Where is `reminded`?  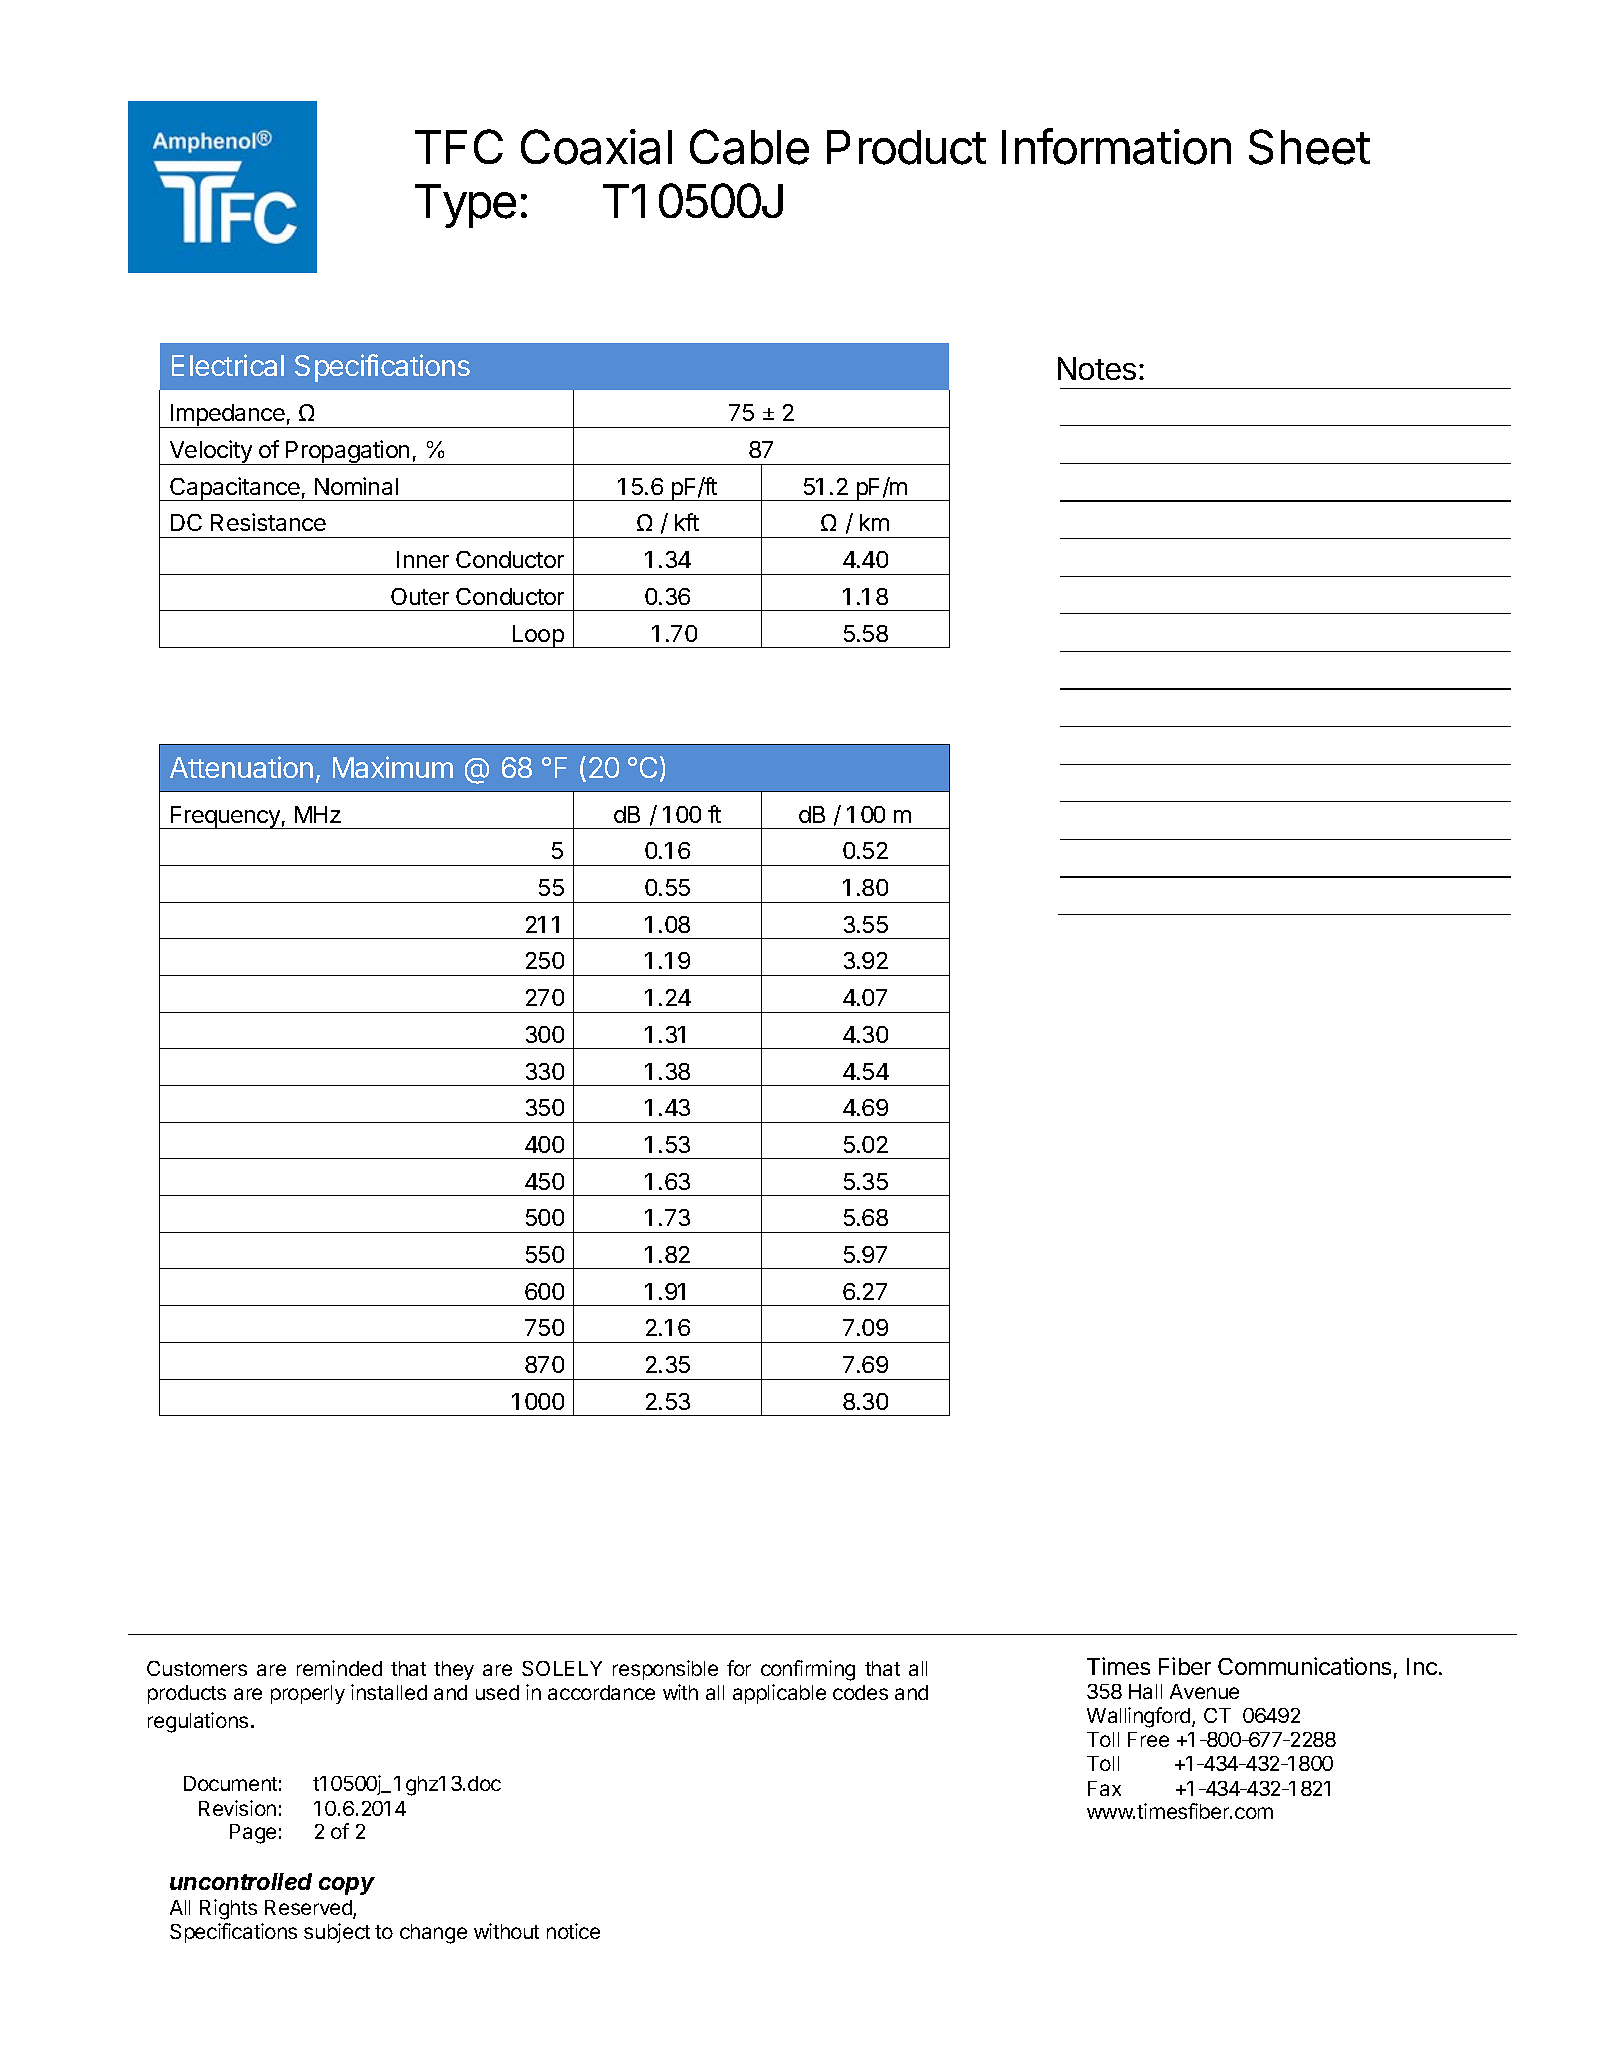 reminded is located at coordinates (339, 1668).
